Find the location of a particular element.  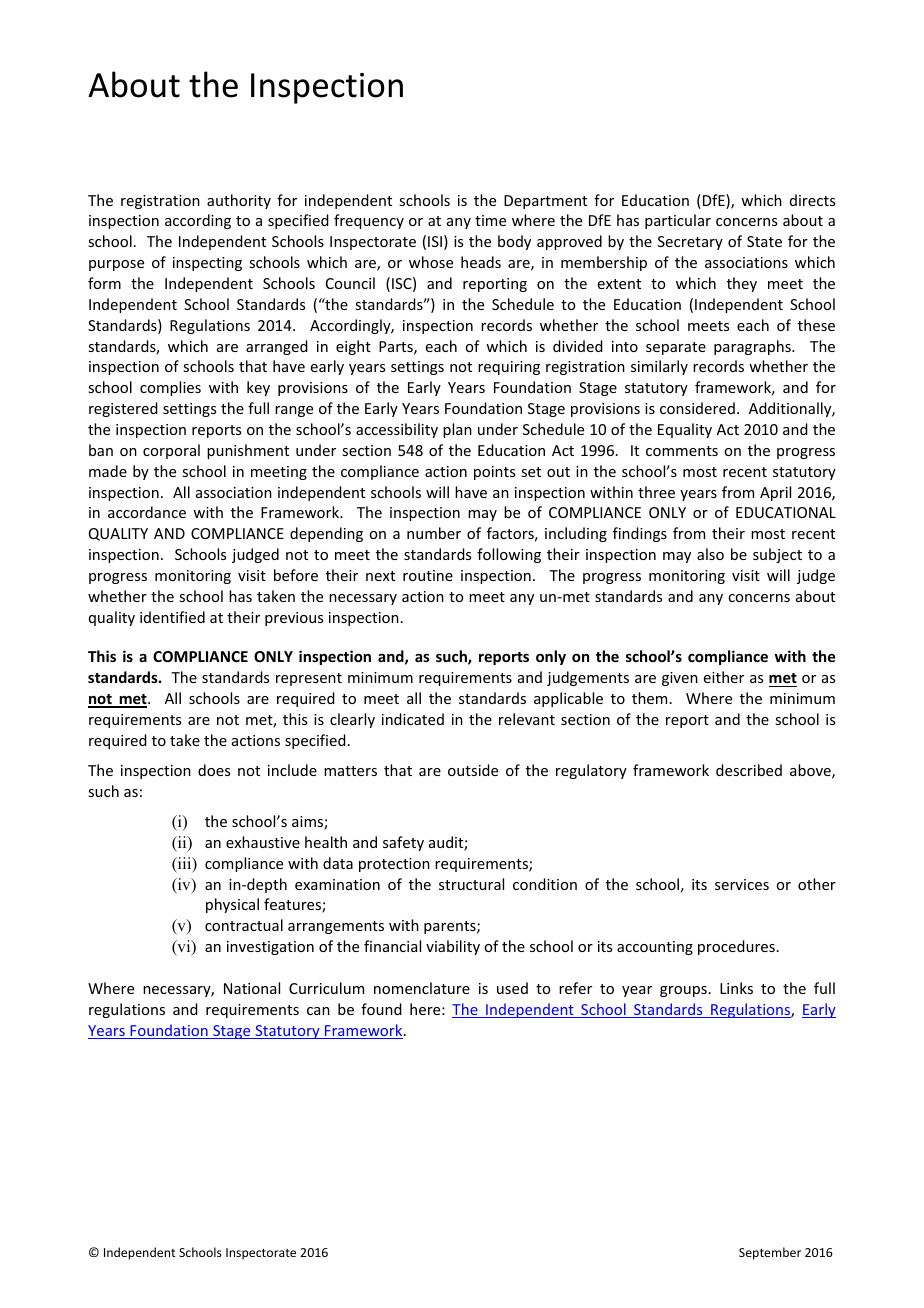

plan is located at coordinates (457, 430).
